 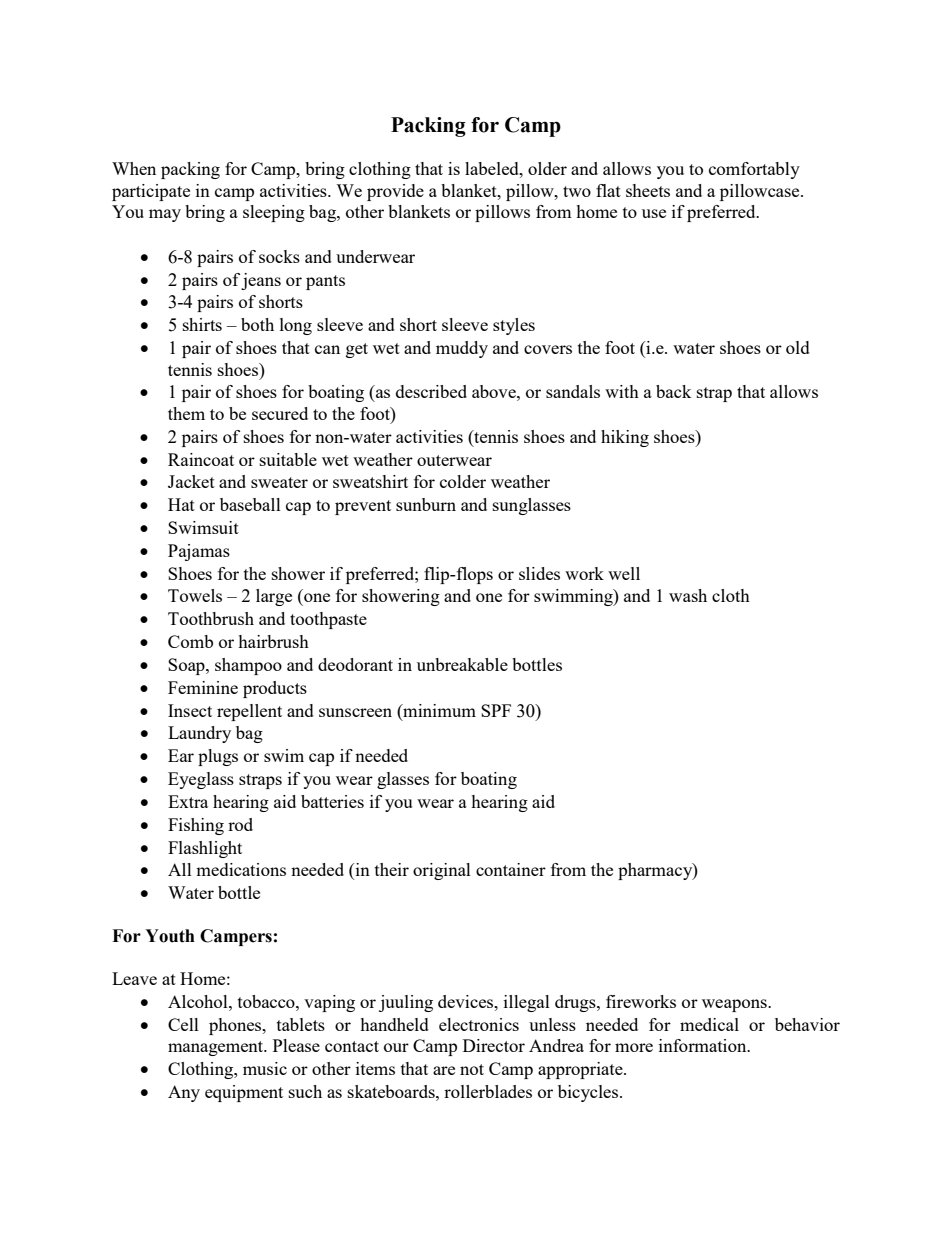 I want to click on container, so click(x=511, y=869).
